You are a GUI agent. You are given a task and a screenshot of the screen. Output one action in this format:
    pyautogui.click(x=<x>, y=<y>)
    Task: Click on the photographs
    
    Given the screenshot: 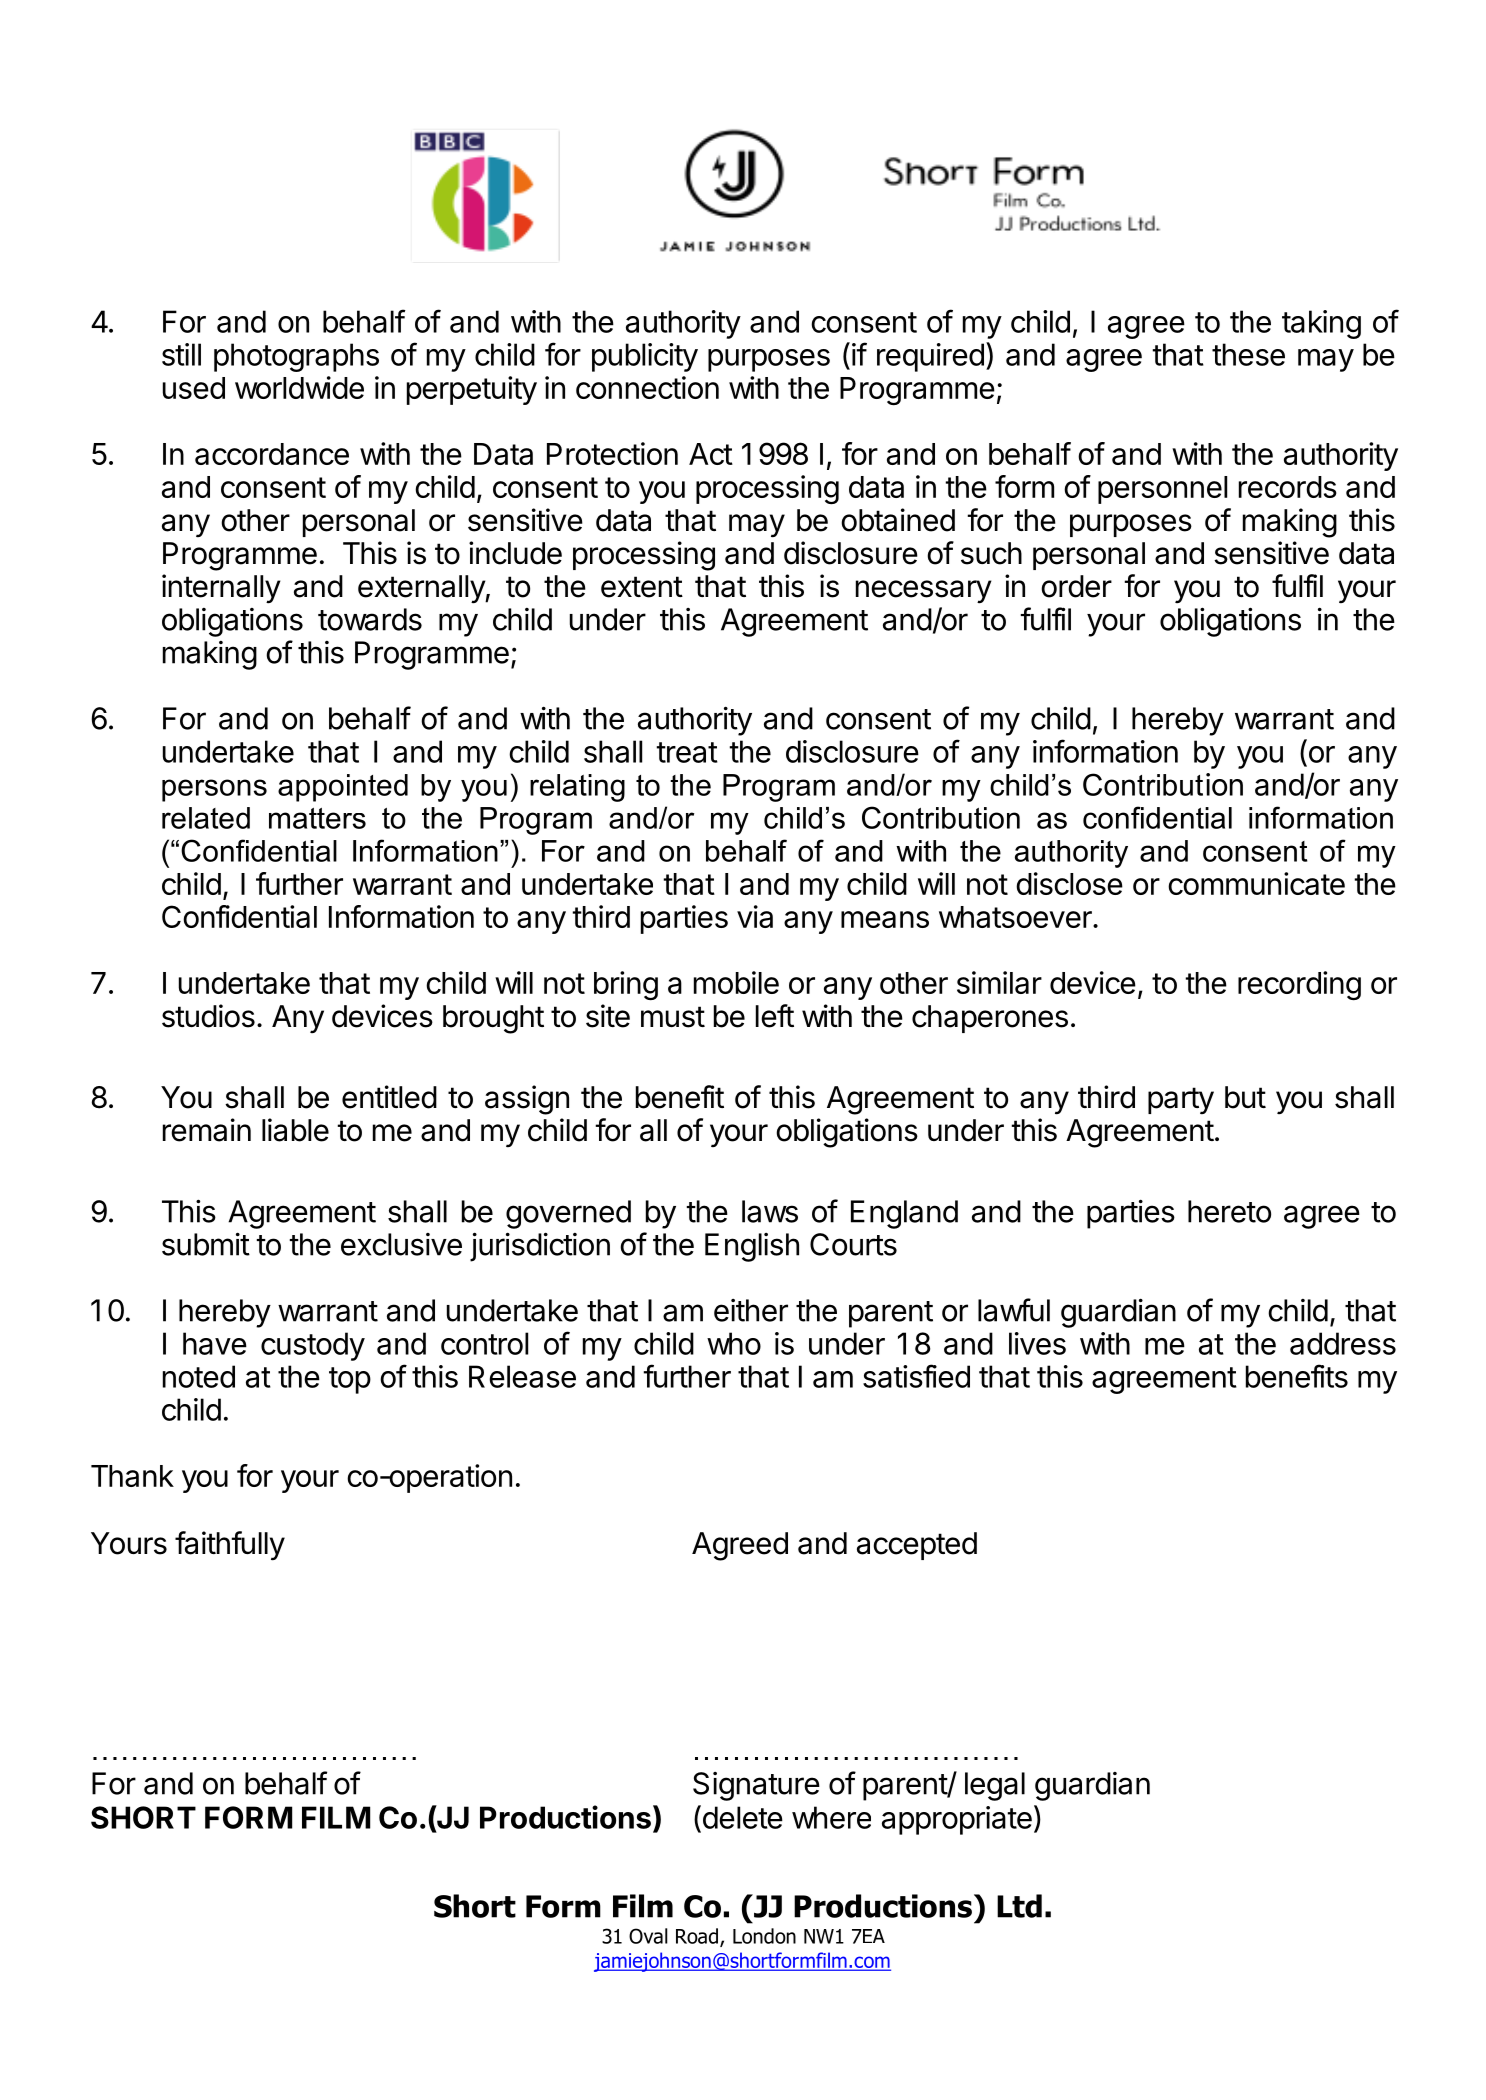 What is the action you would take?
    pyautogui.click(x=296, y=357)
